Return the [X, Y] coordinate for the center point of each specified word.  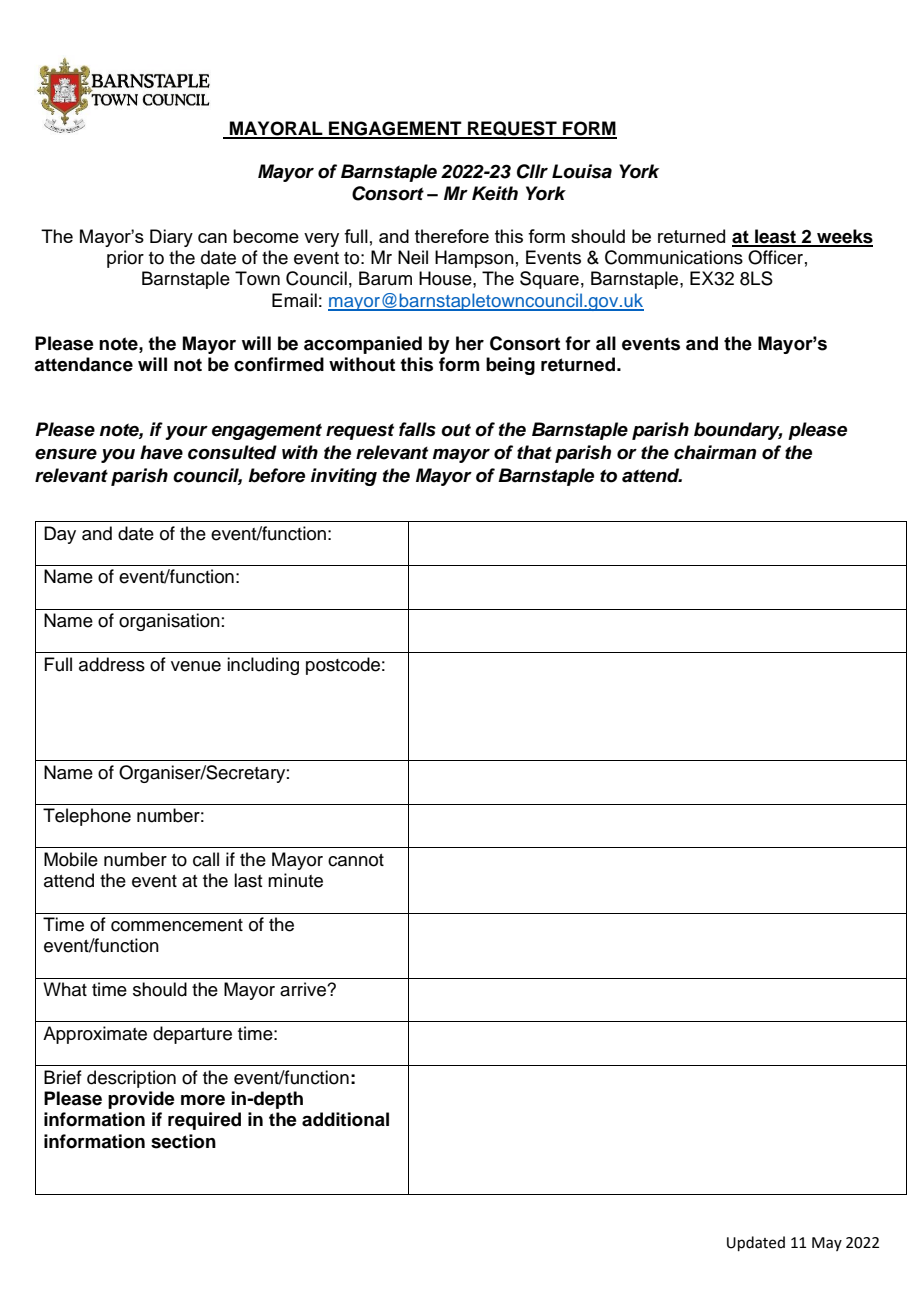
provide [141, 1100]
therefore [452, 236]
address [112, 664]
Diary [171, 238]
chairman [715, 452]
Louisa [582, 171]
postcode [343, 666]
